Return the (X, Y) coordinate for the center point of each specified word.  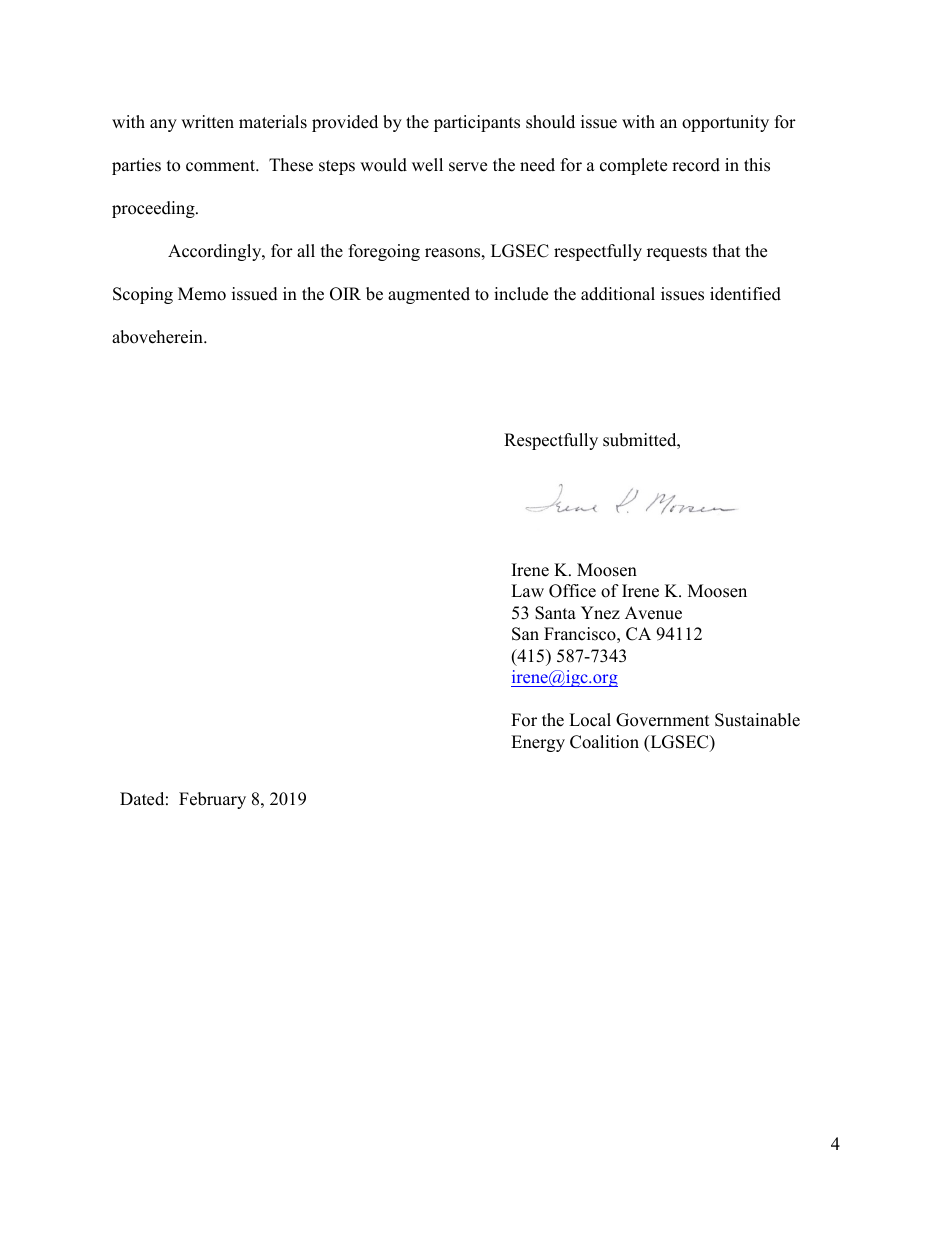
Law (527, 590)
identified (745, 294)
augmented (429, 295)
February (212, 800)
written (207, 122)
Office (572, 591)
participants (477, 123)
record (696, 165)
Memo (202, 294)
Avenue (653, 613)
